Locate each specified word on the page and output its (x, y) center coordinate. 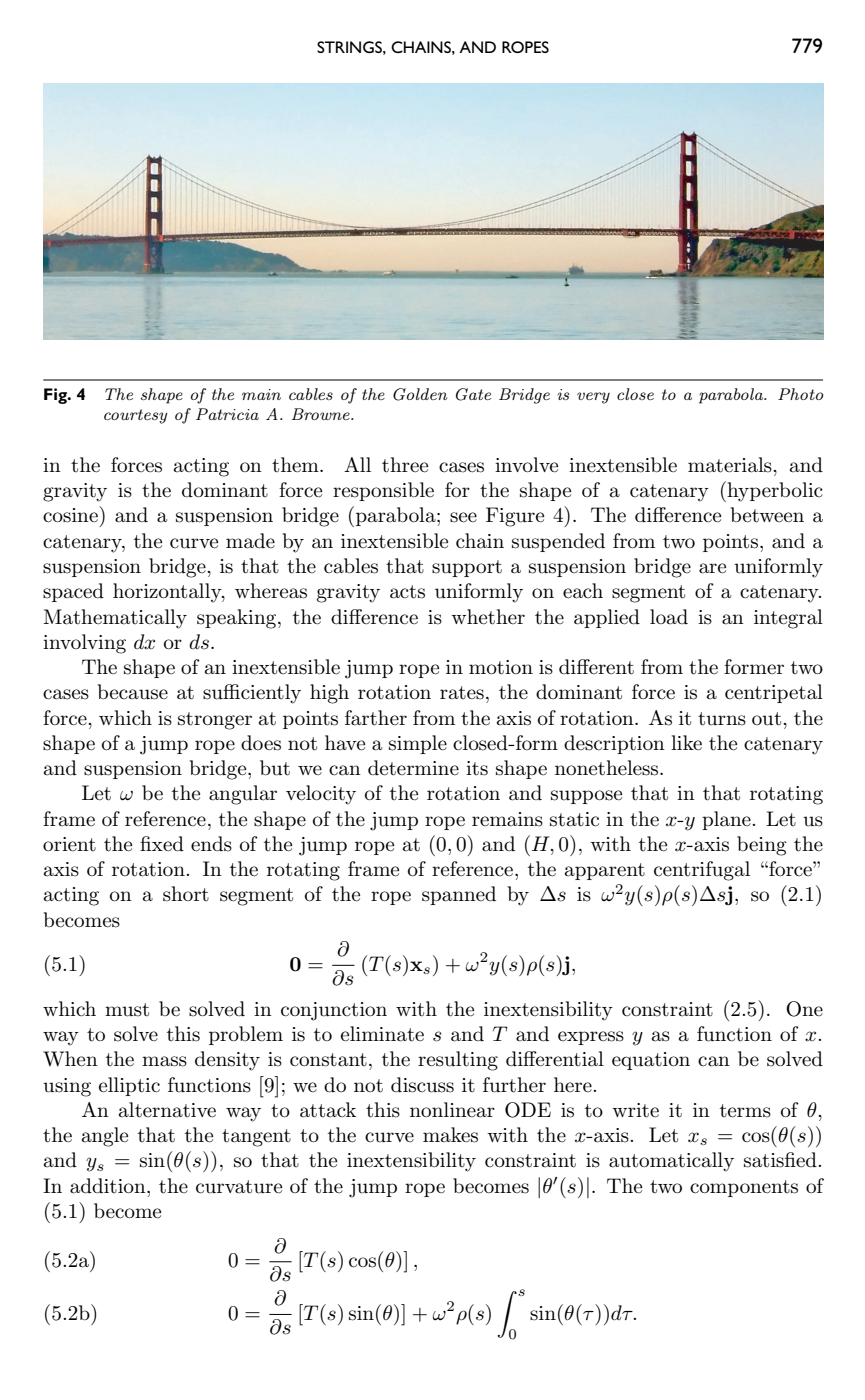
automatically (671, 1162)
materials (731, 465)
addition (109, 1186)
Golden (420, 394)
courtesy (136, 416)
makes (450, 1135)
